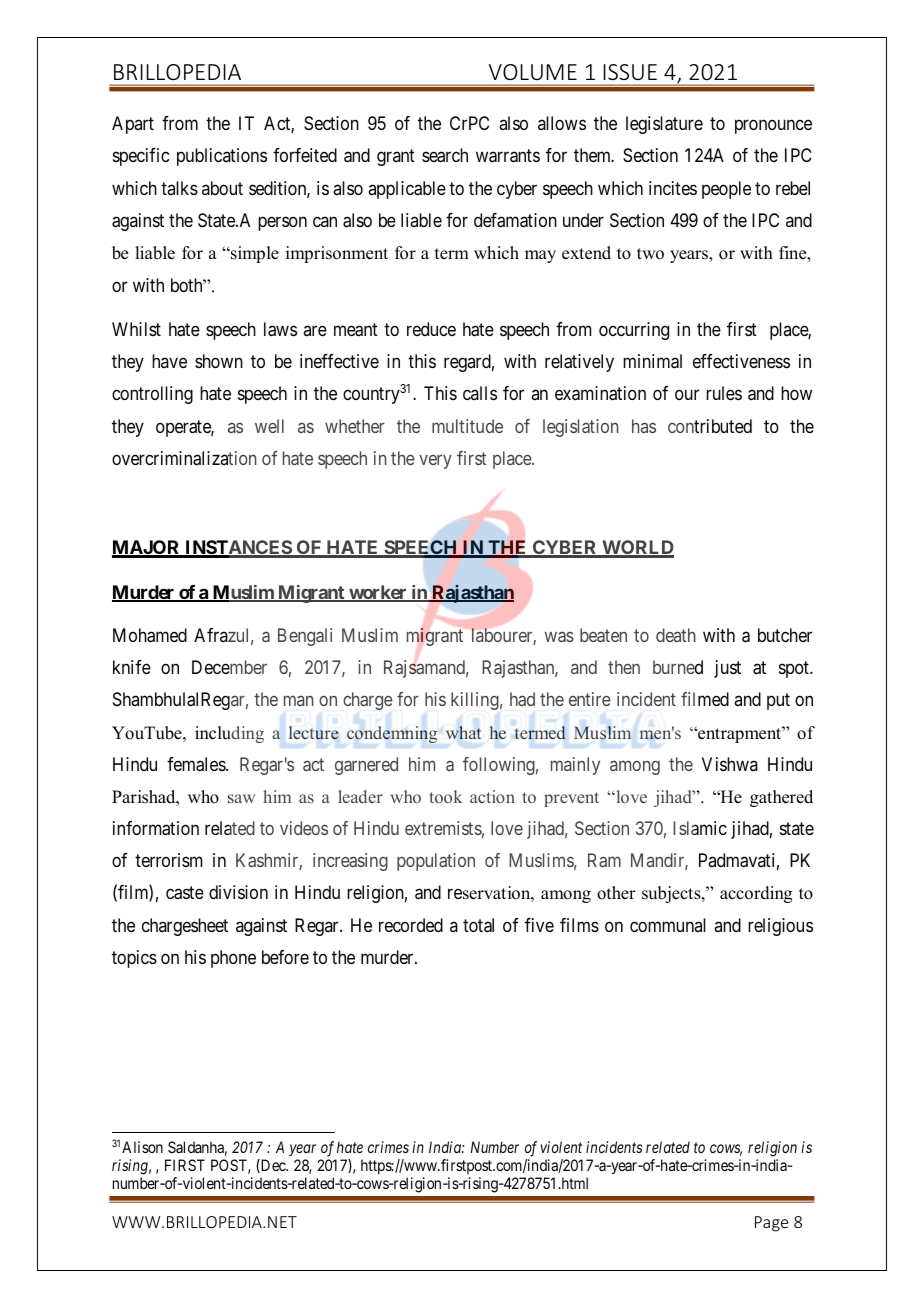 The height and width of the screenshot is (1308, 924). Describe the element at coordinates (664, 125) in the screenshot. I see `legislature` at that location.
